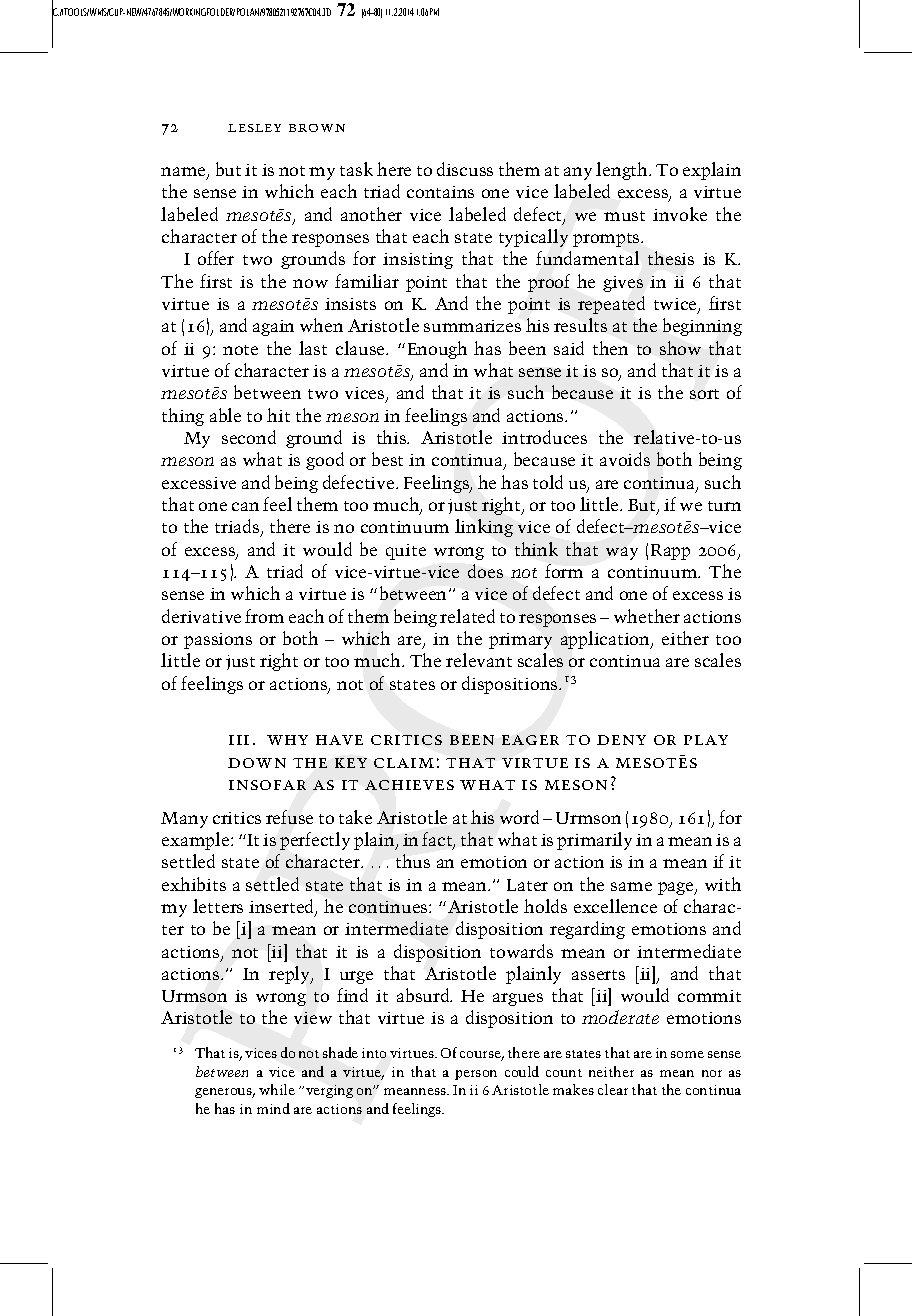 The height and width of the screenshot is (1316, 912). Describe the element at coordinates (317, 128) in the screenshot. I see `brown` at that location.
